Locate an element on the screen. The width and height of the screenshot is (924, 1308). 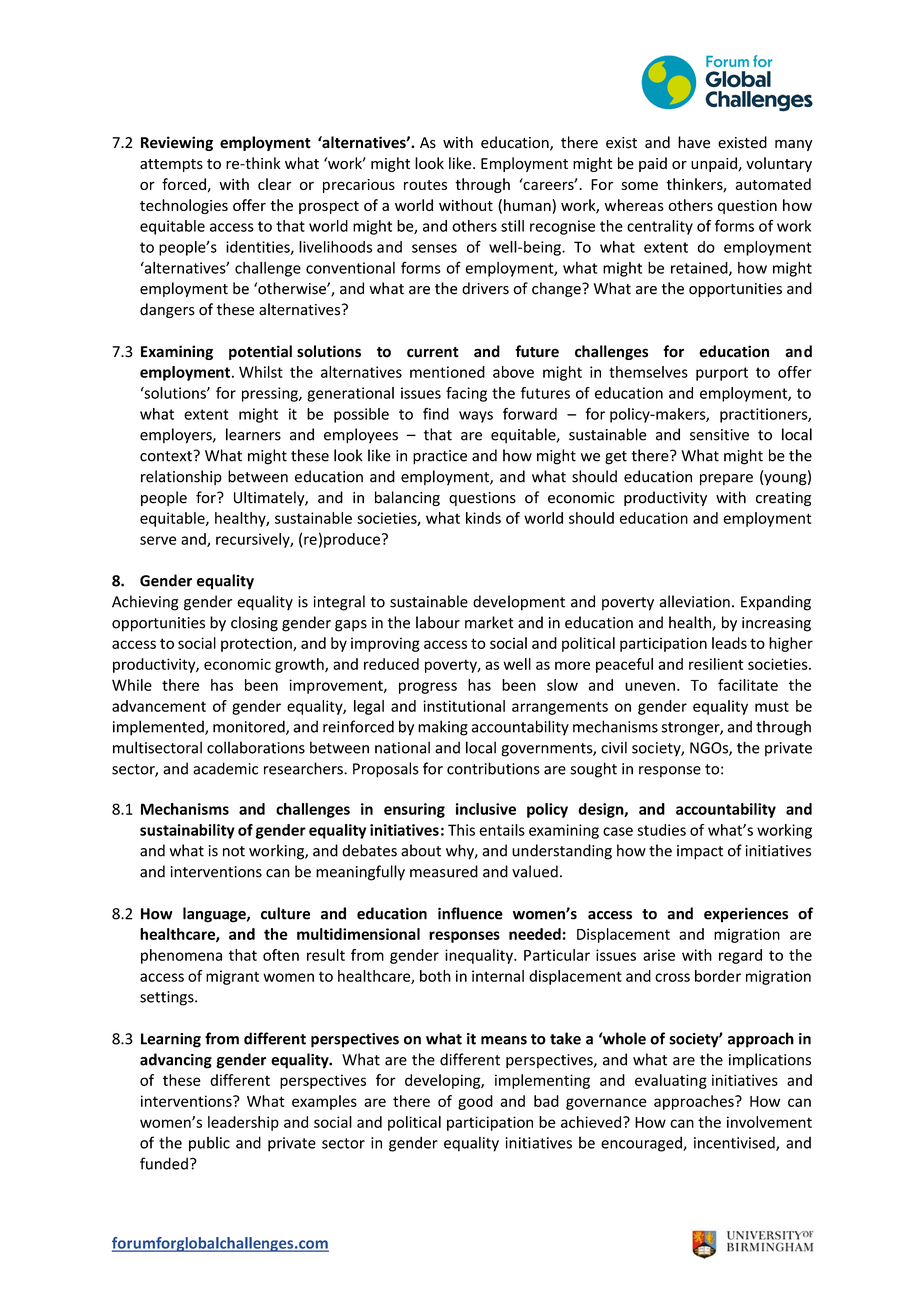
public is located at coordinates (209, 1144).
